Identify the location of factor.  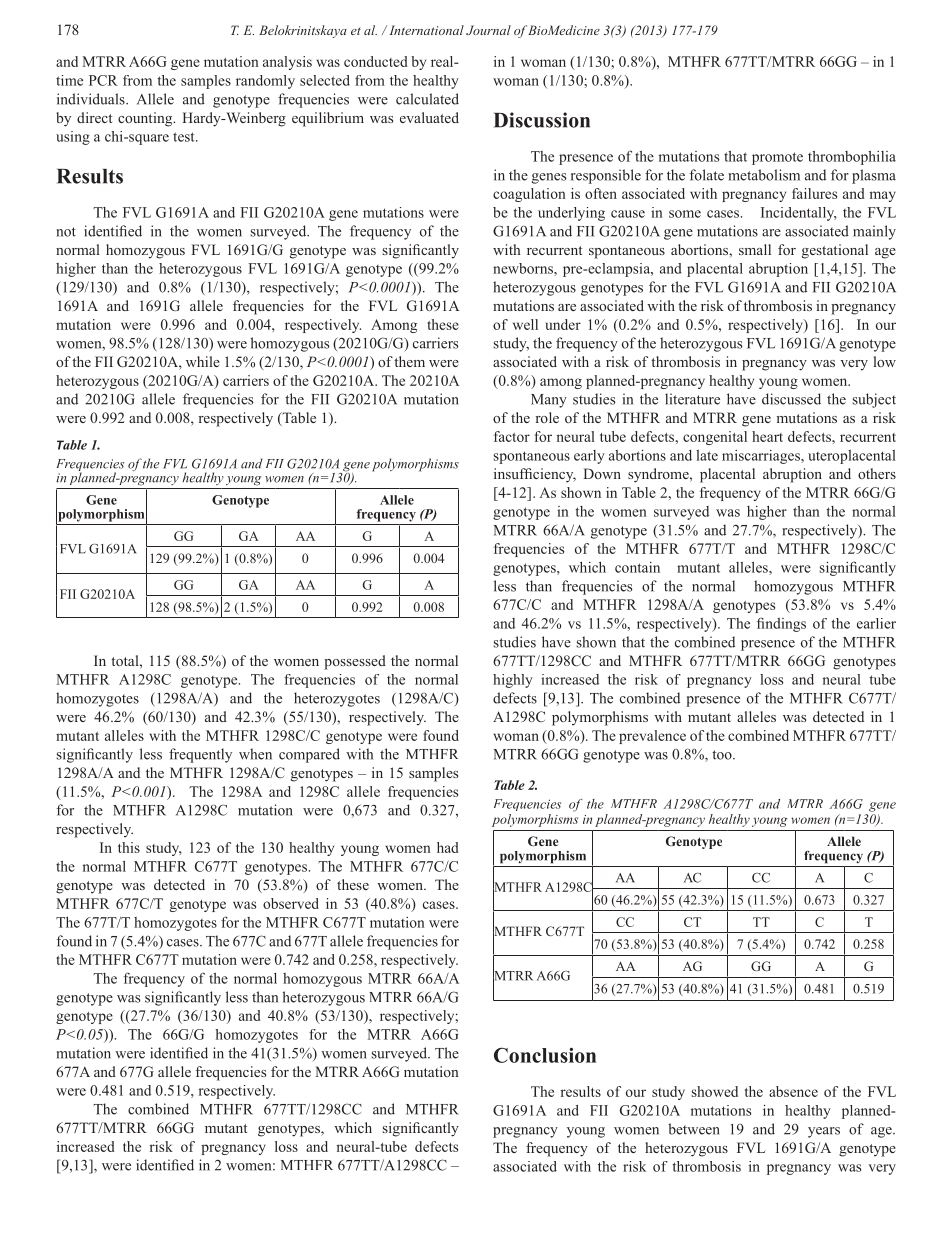
(512, 436).
